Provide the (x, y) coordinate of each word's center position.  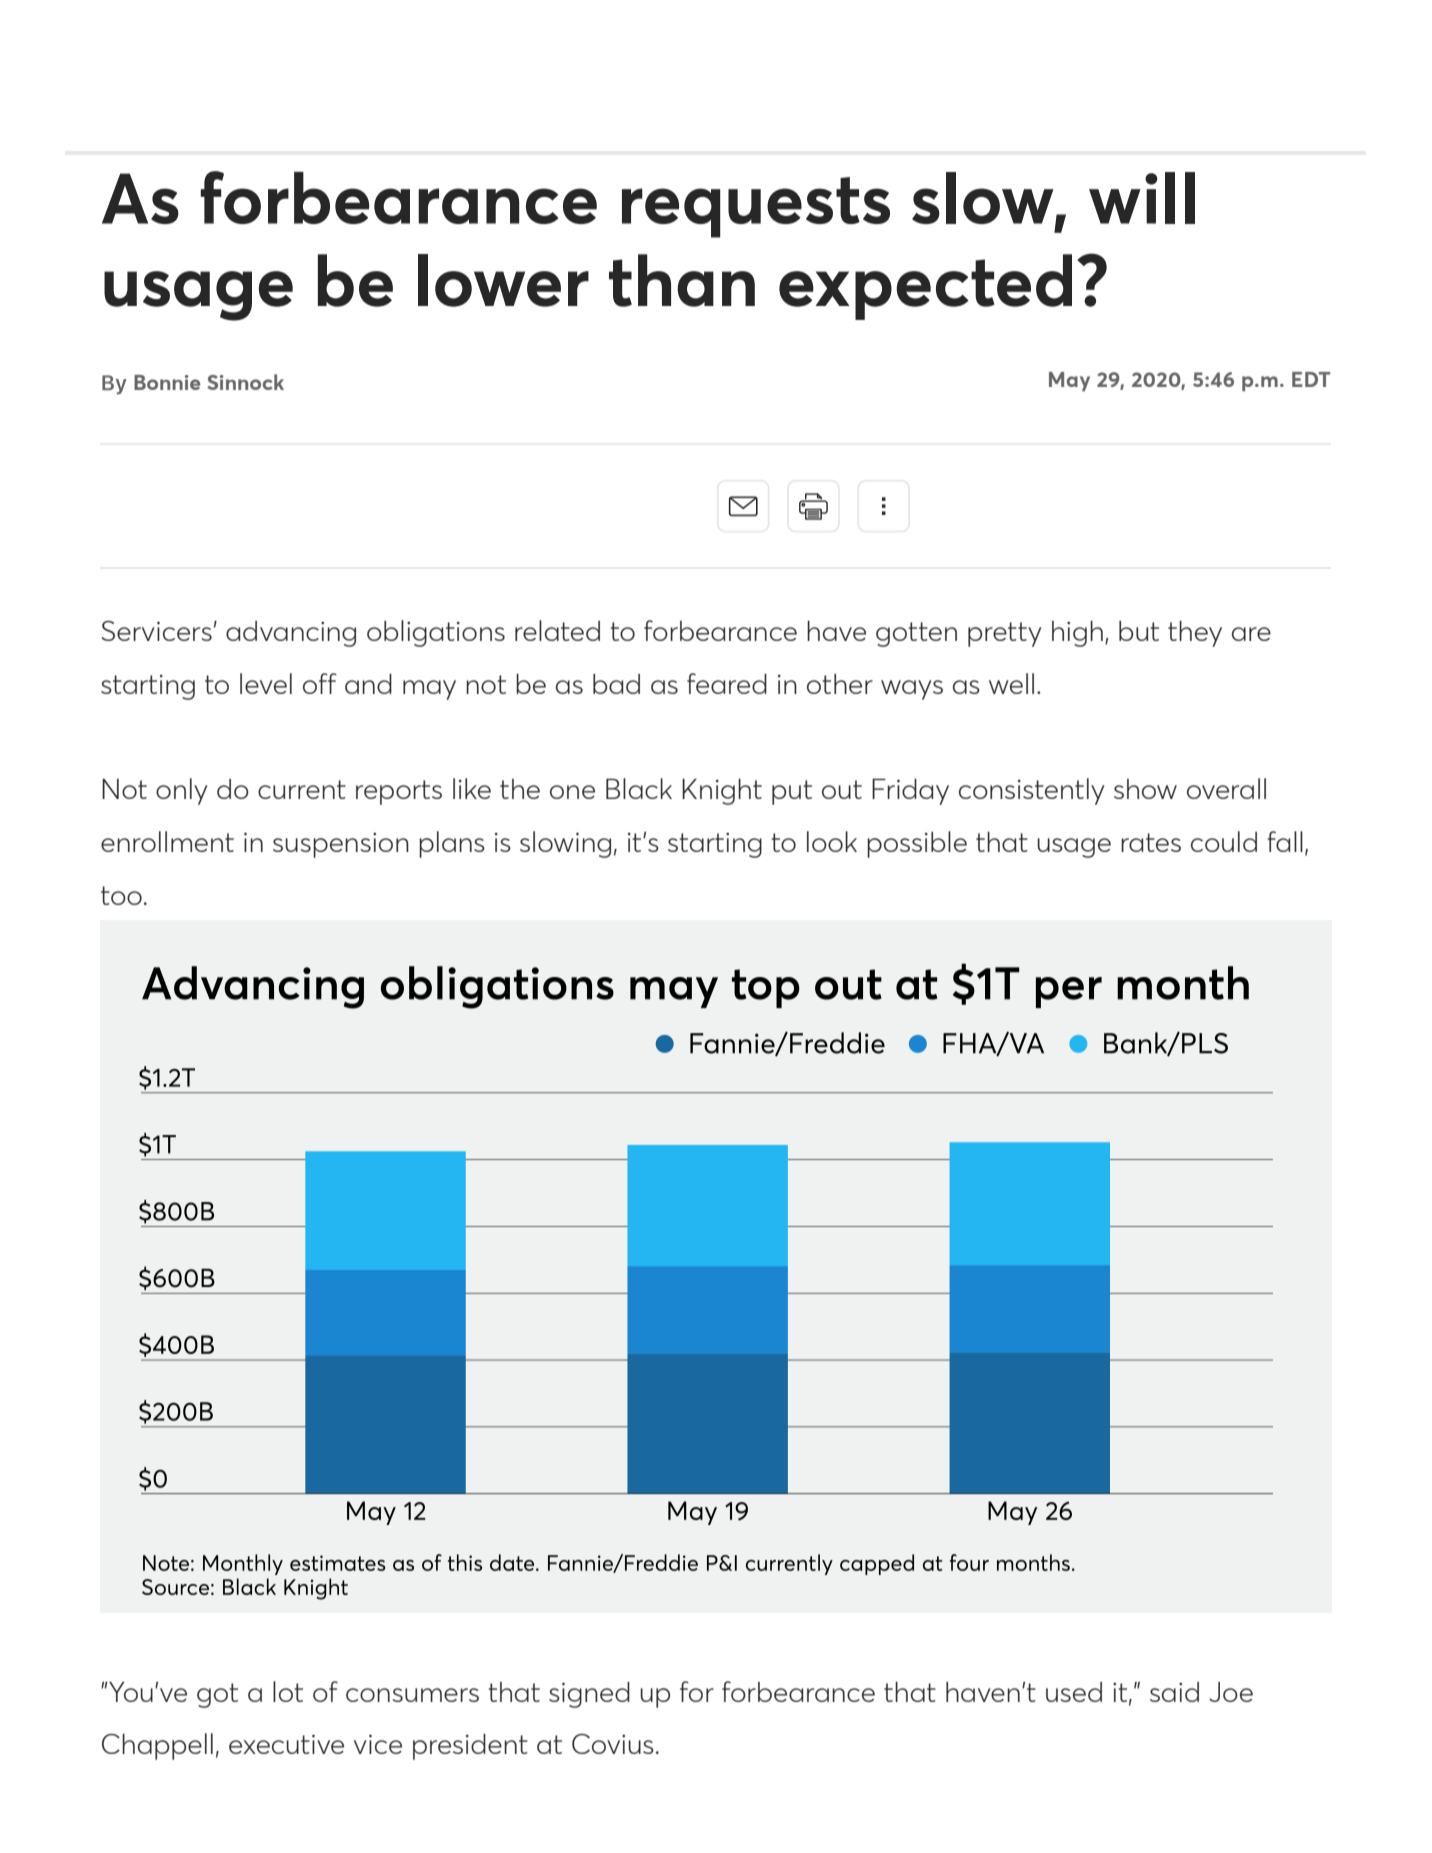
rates (1151, 842)
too (121, 895)
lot (288, 1691)
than (682, 280)
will (1142, 198)
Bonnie (167, 382)
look (832, 841)
